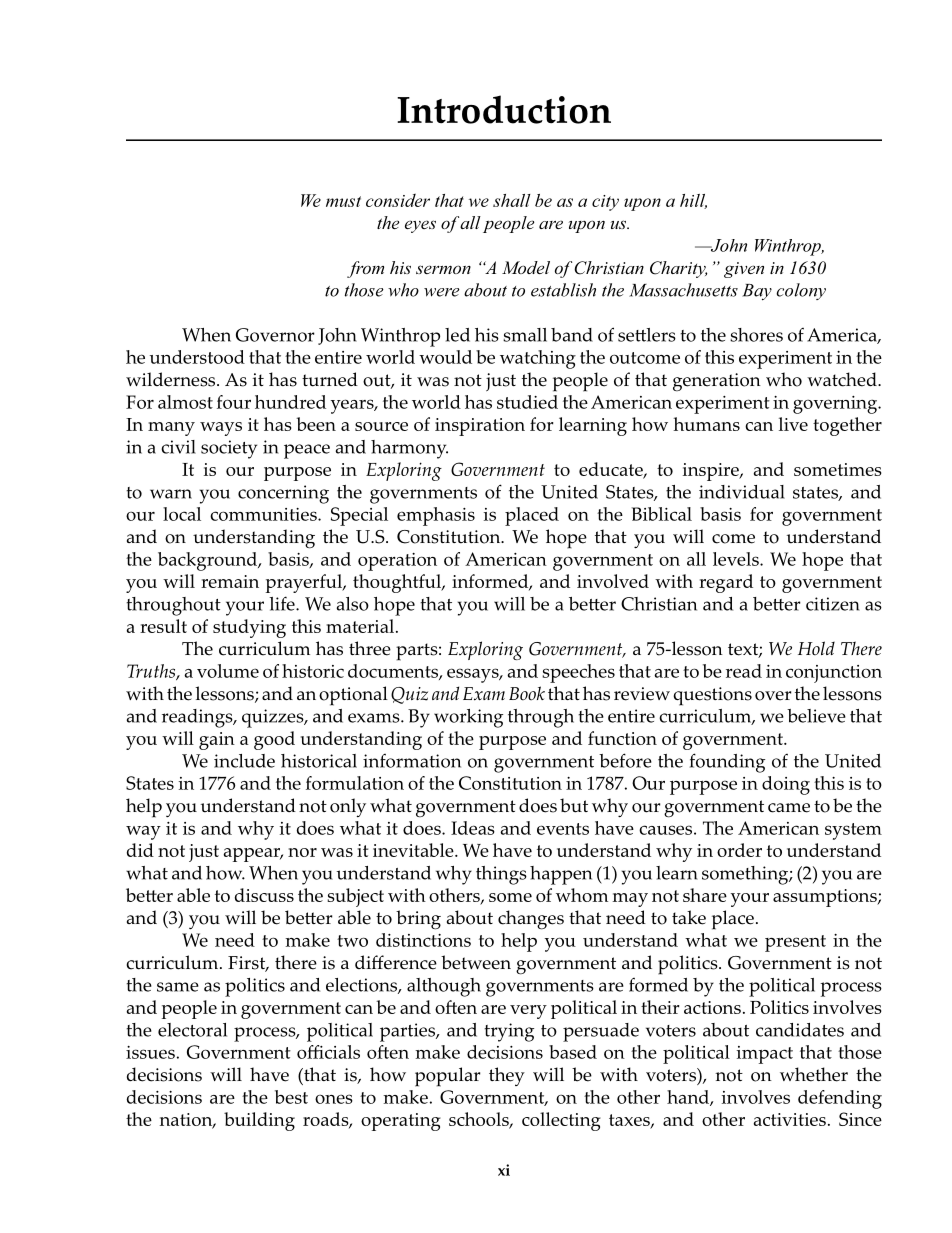 The height and width of the screenshot is (1233, 952). Describe the element at coordinates (504, 109) in the screenshot. I see `Introduction` at that location.
